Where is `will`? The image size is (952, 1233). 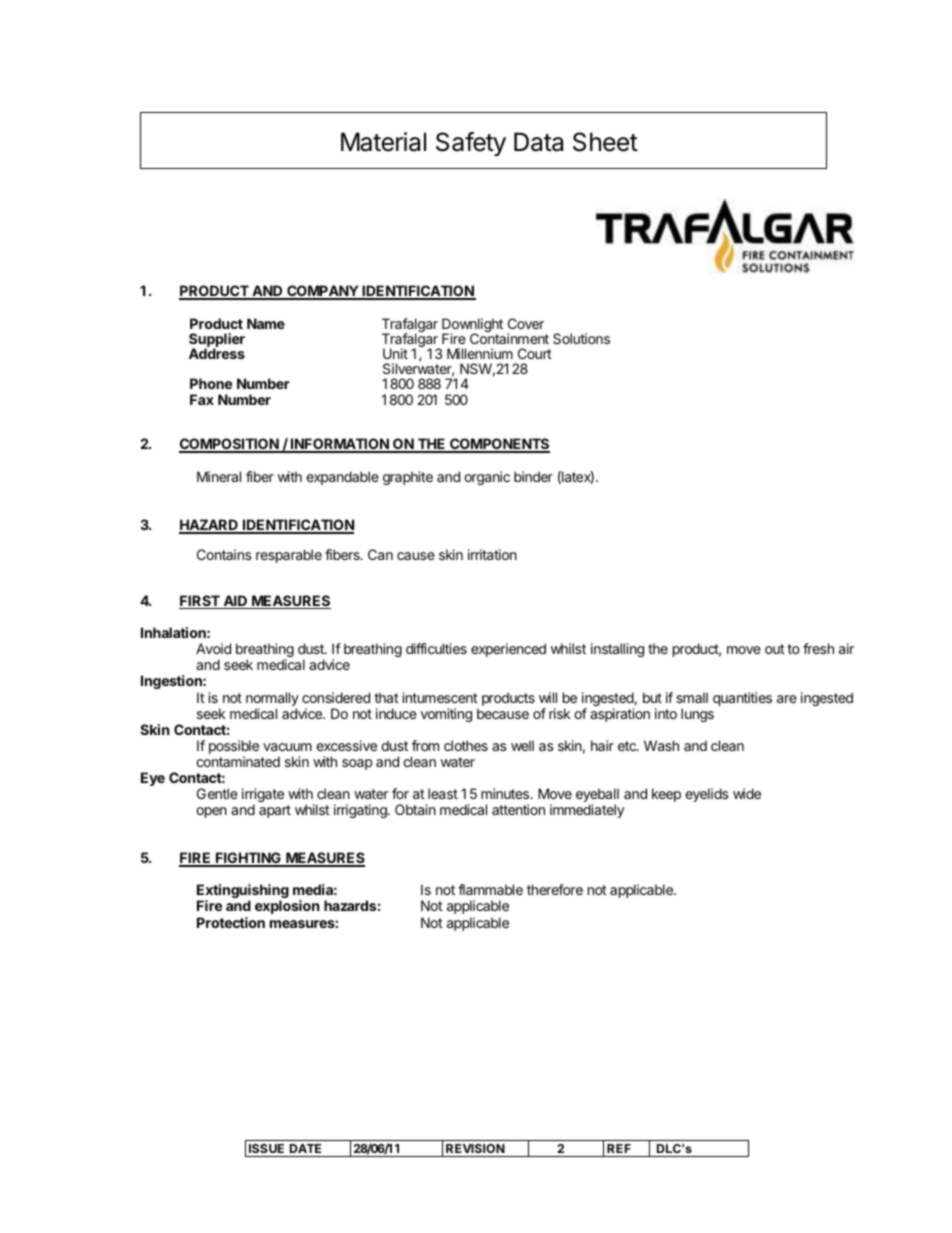 will is located at coordinates (548, 697).
